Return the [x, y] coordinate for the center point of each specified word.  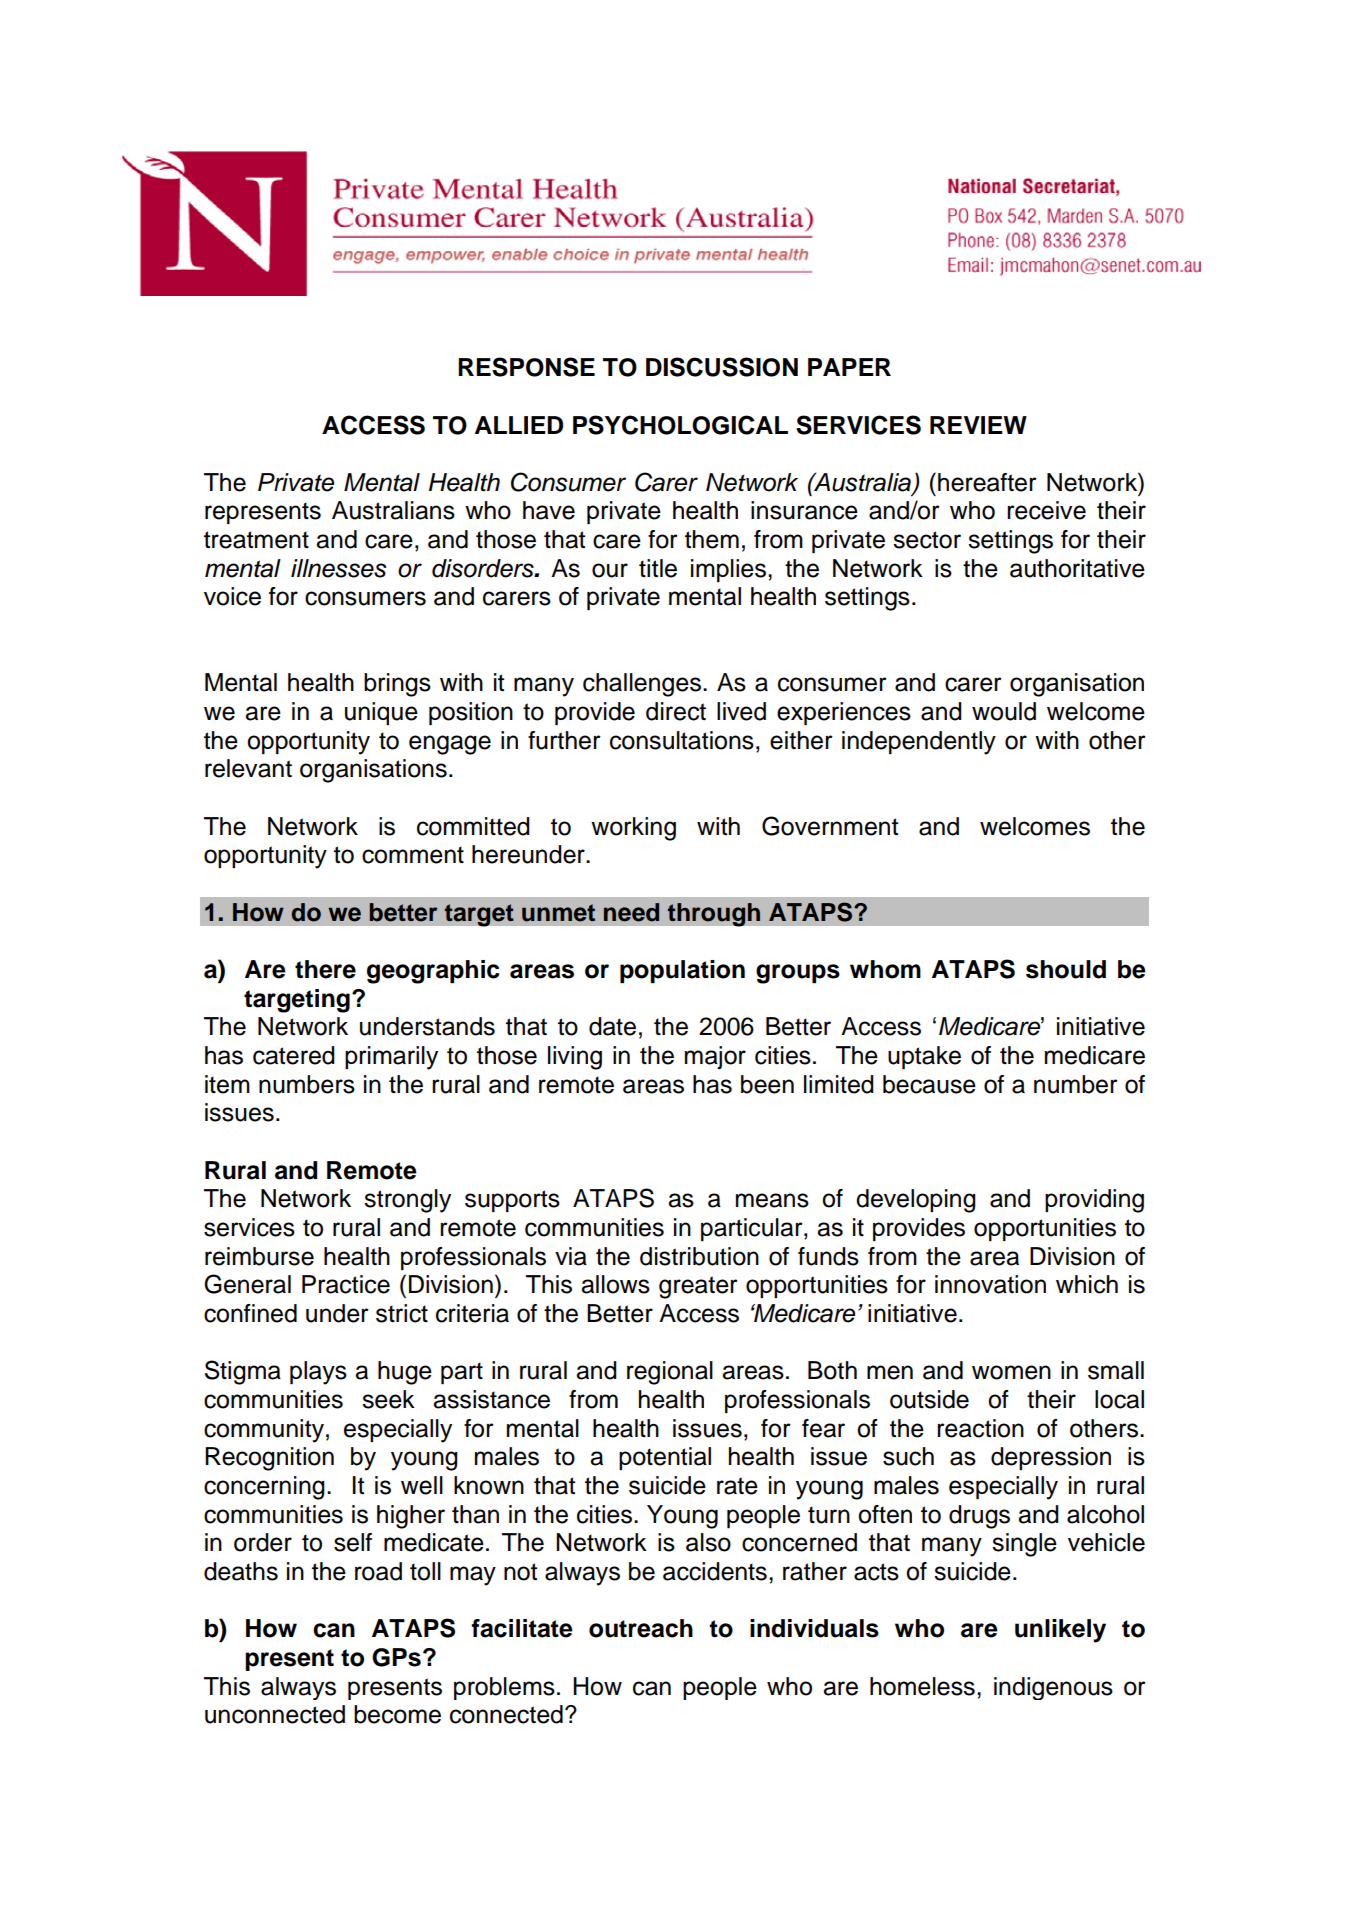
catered [294, 1055]
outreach [641, 1628]
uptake [924, 1057]
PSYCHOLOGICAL [680, 425]
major [715, 1057]
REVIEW [978, 425]
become [397, 1714]
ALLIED [519, 425]
